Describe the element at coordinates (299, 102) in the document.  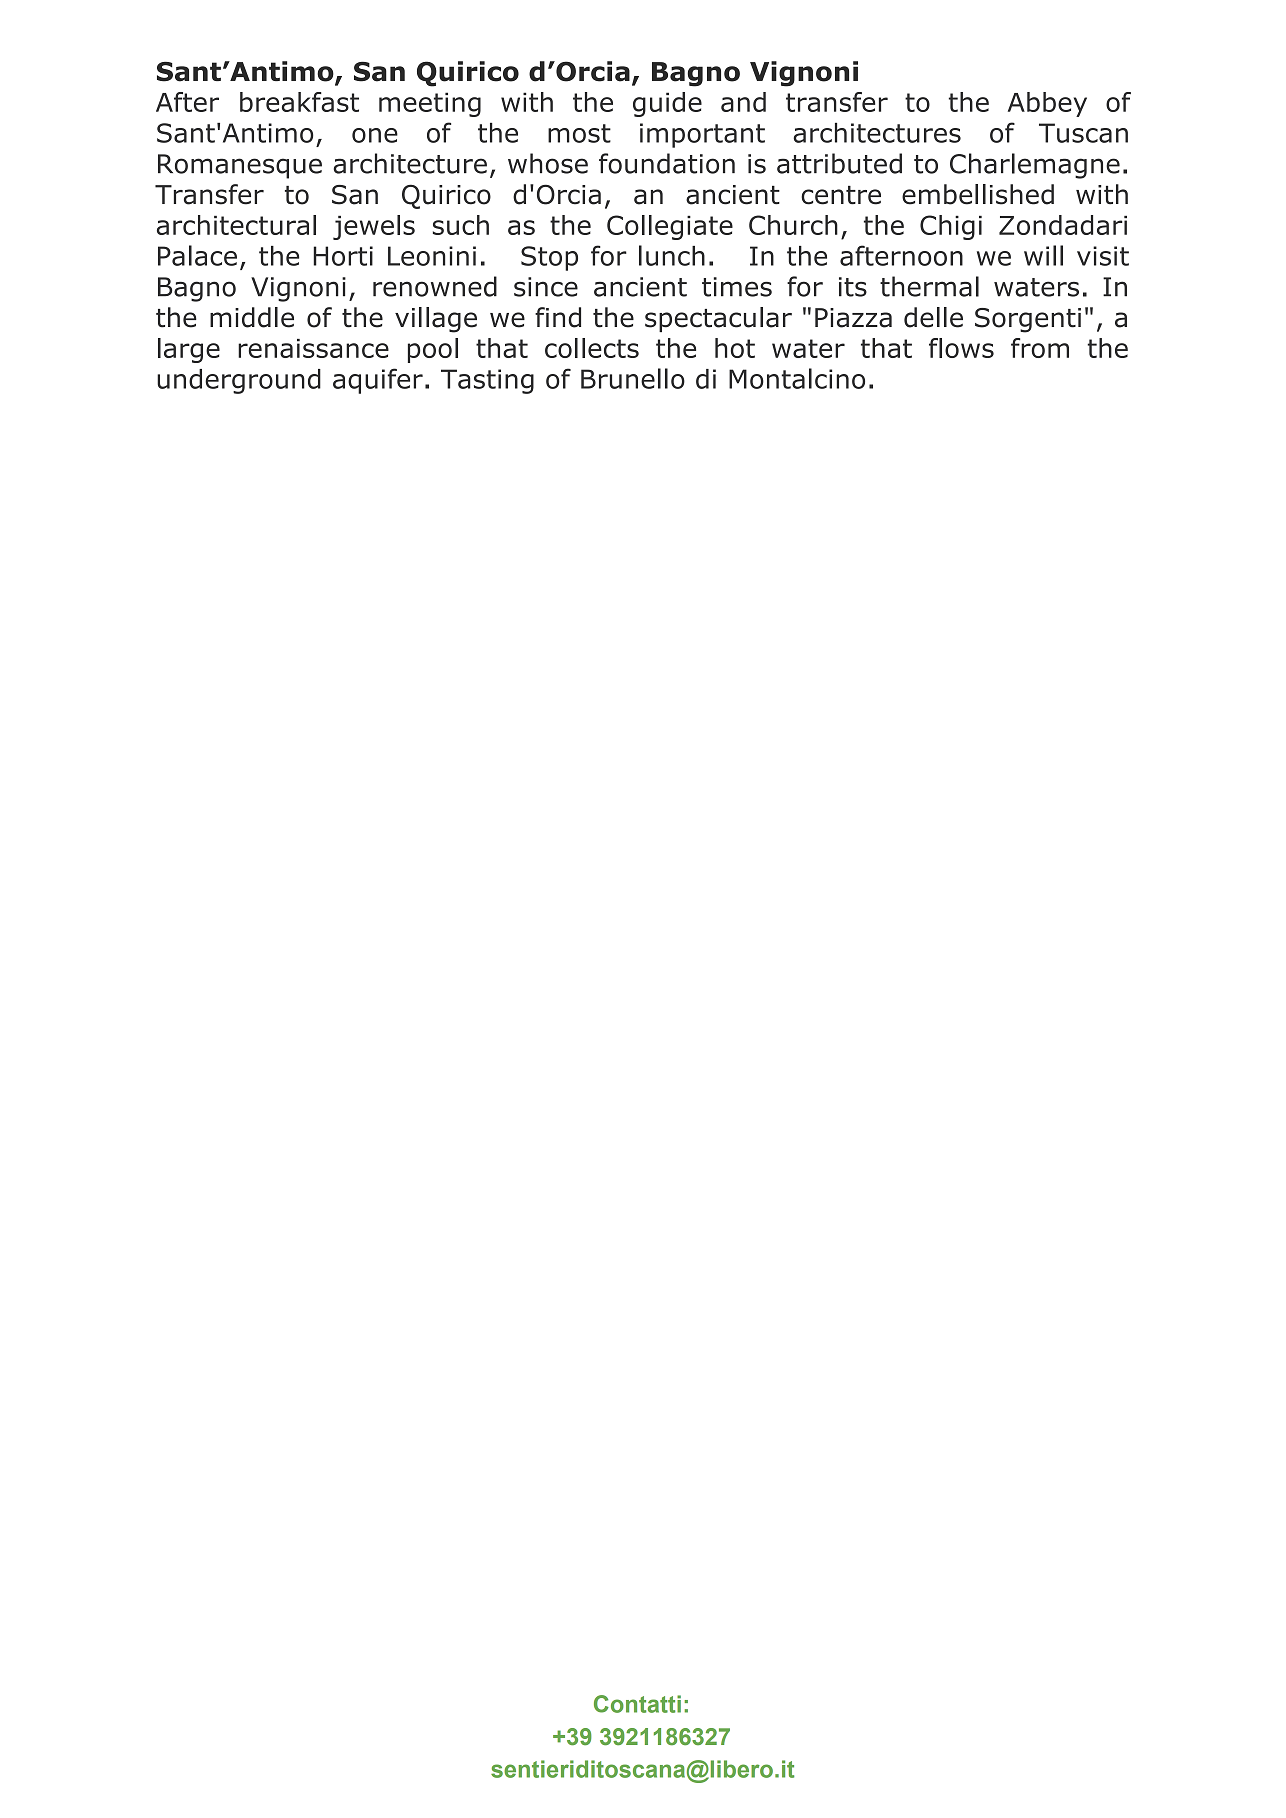
I see `breakfast` at that location.
